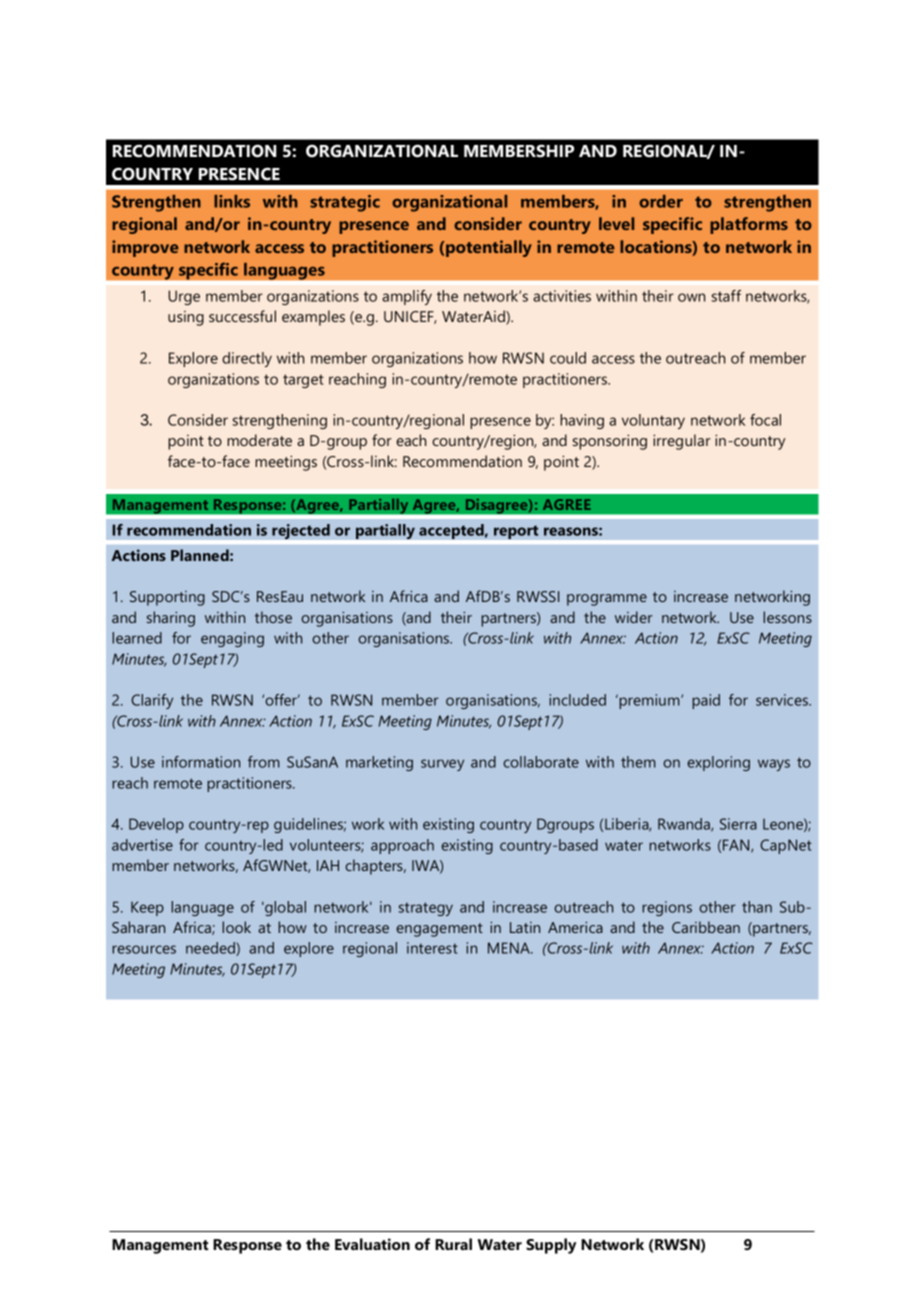  Describe the element at coordinates (706, 701) in the page. I see `paid` at that location.
